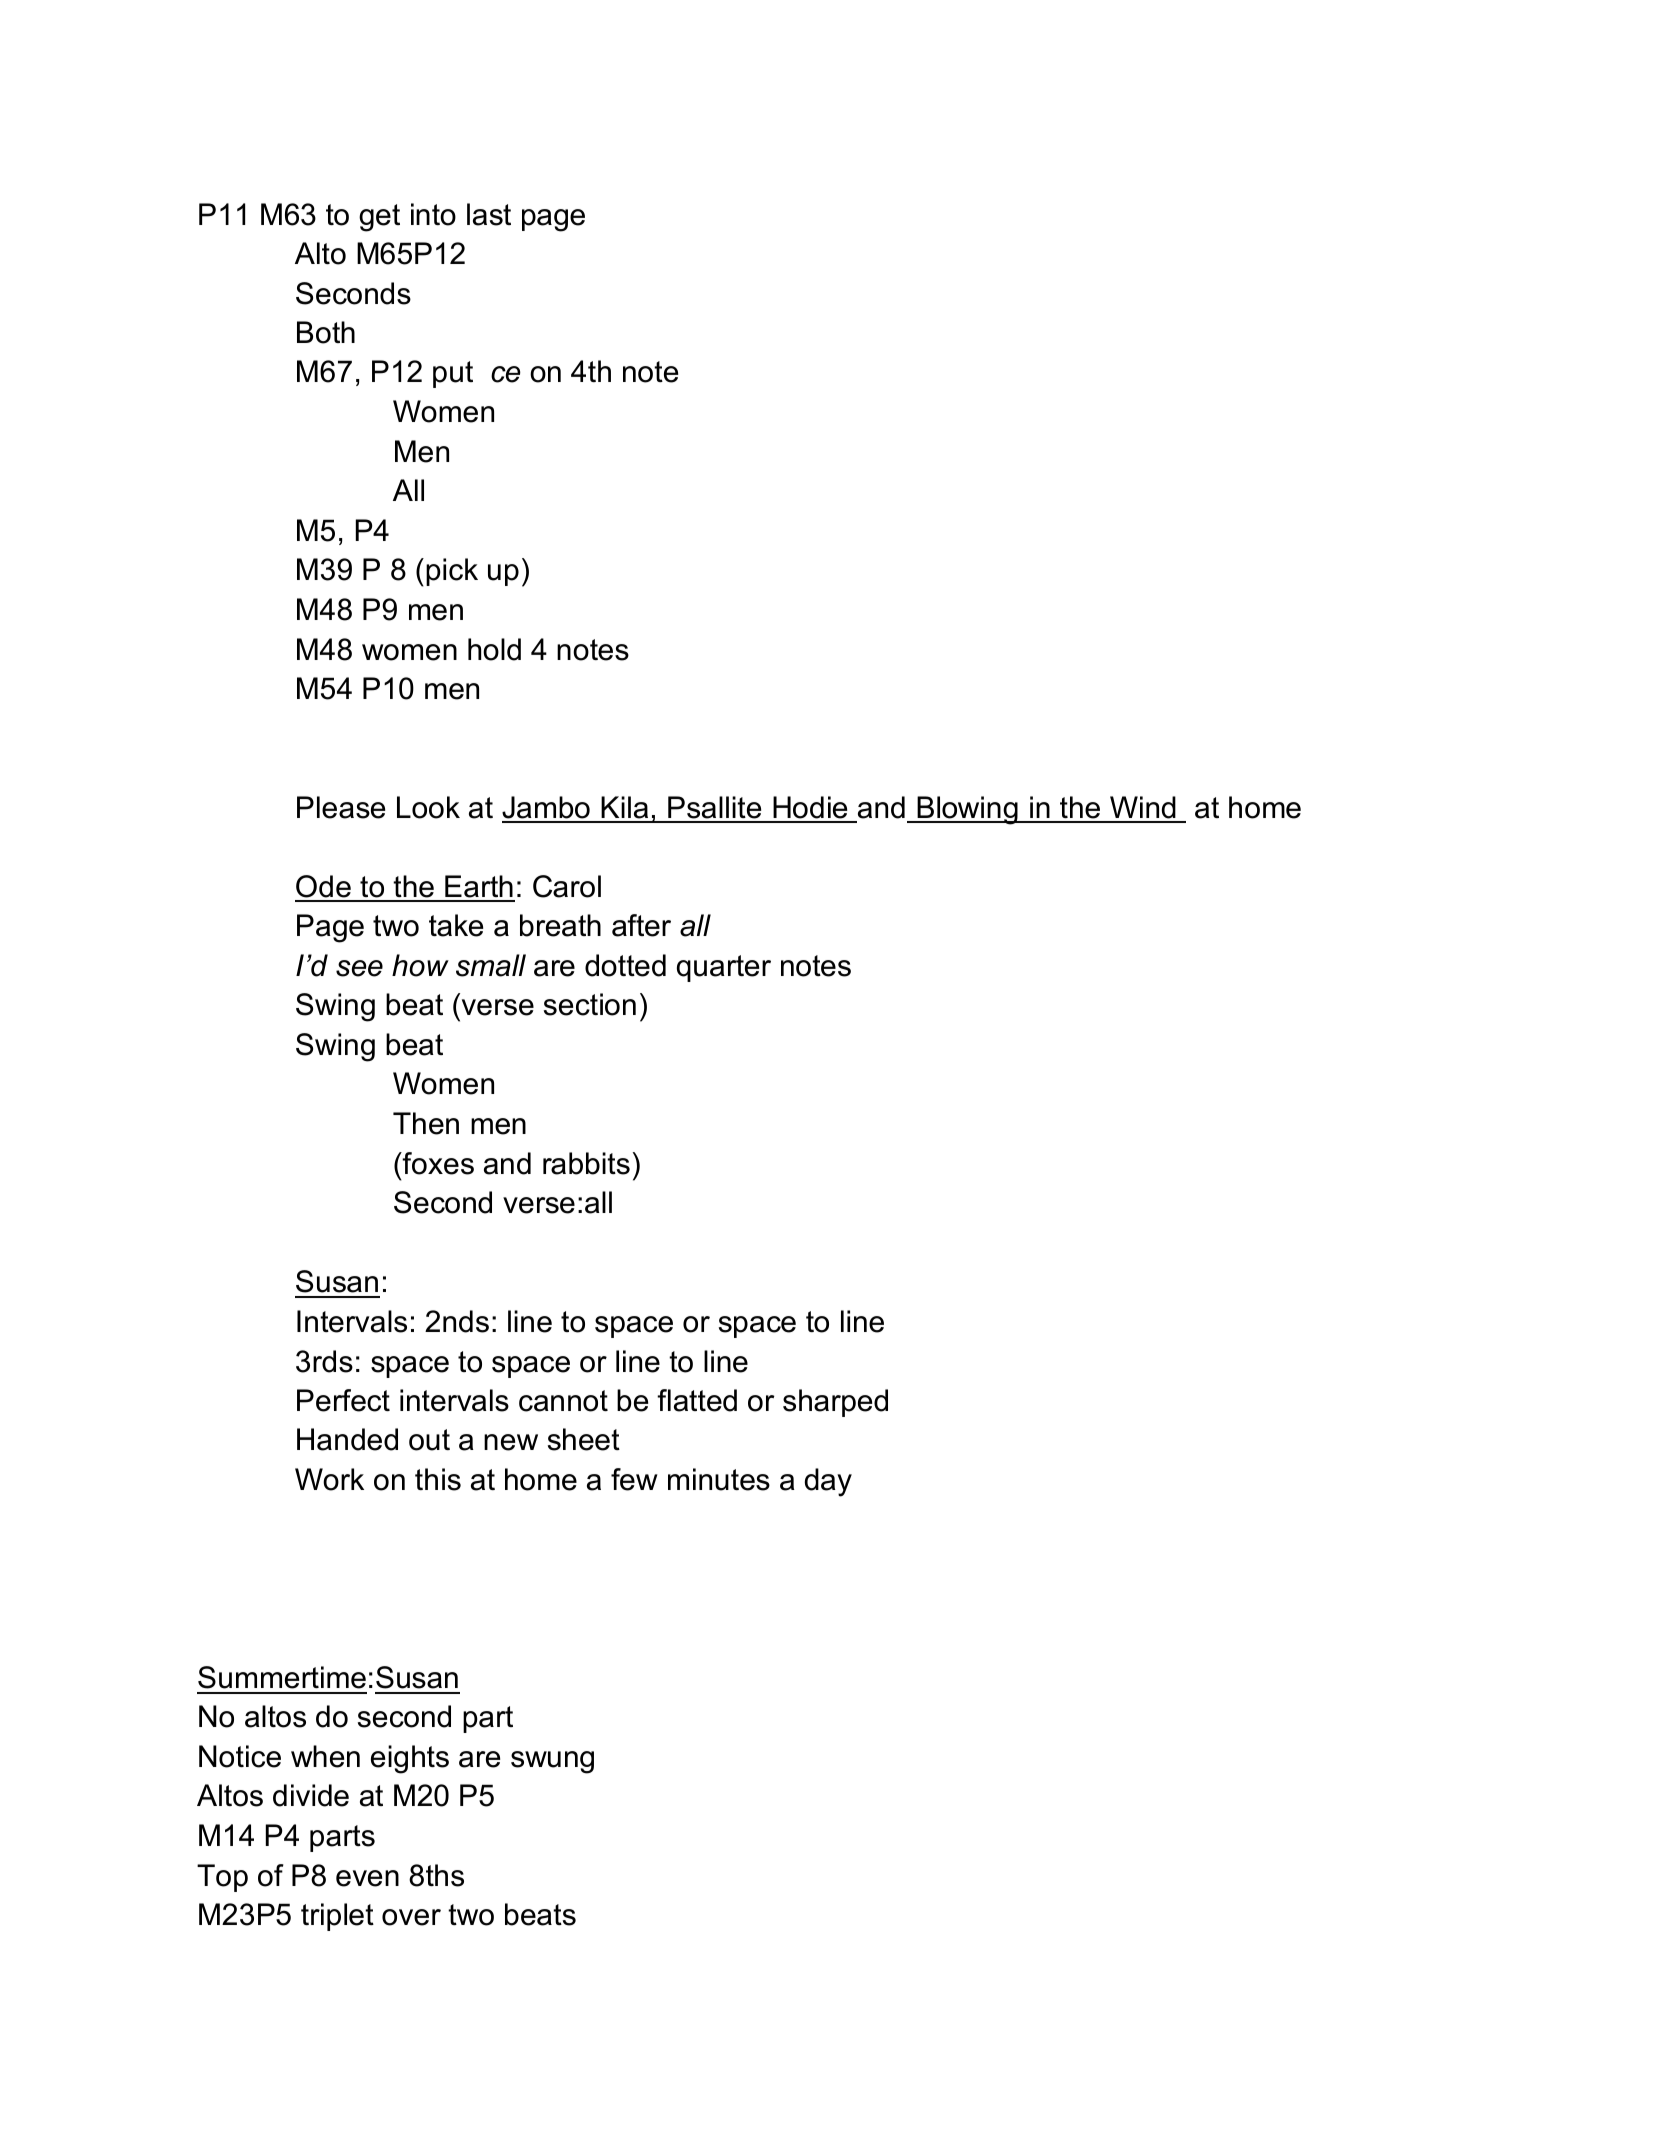 The height and width of the document is (2153, 1664). I want to click on Carol, so click(567, 886).
